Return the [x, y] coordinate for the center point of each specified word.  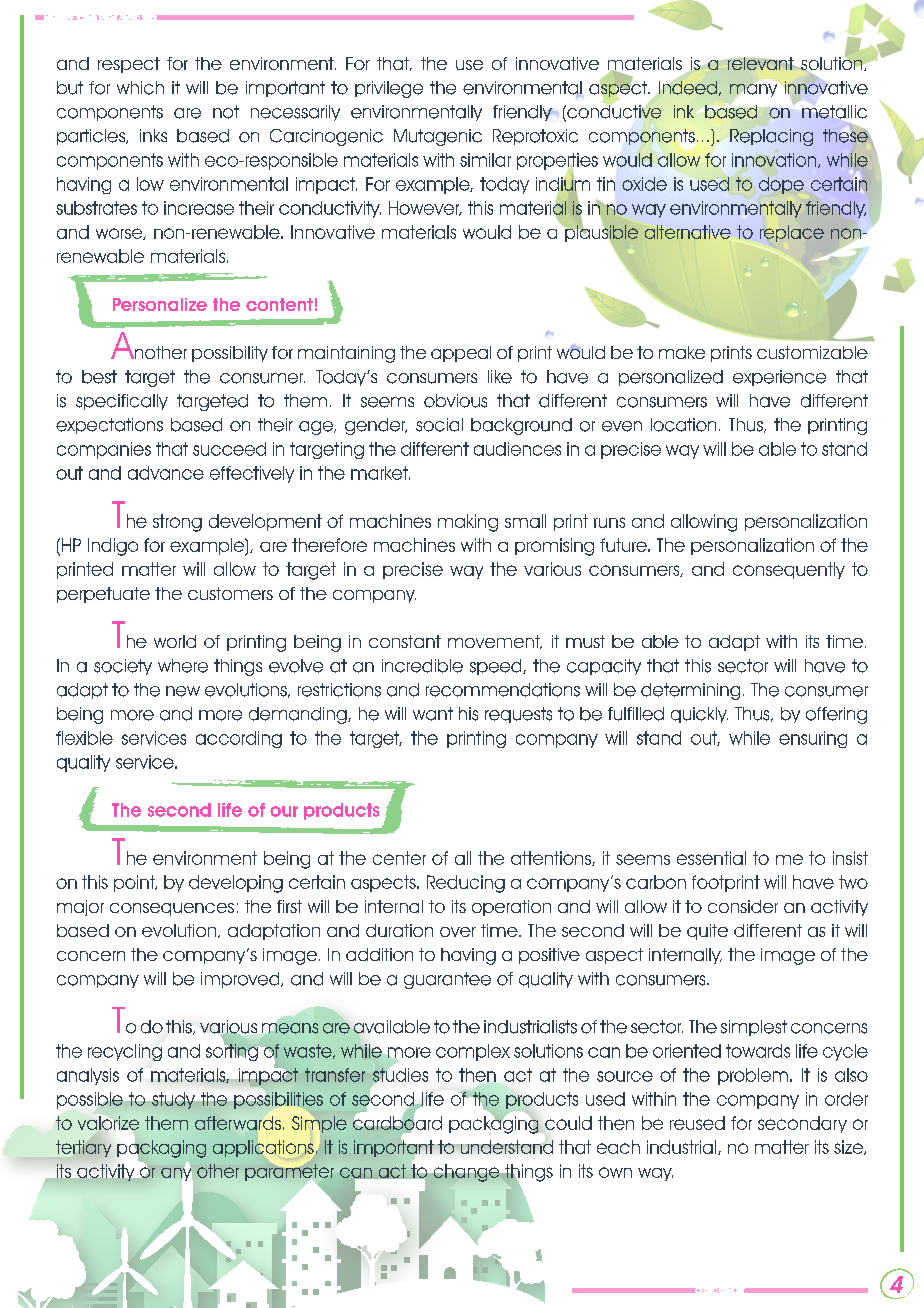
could [568, 1123]
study [173, 1100]
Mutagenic [438, 137]
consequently [789, 570]
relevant [761, 63]
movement [495, 642]
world [175, 641]
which [140, 88]
